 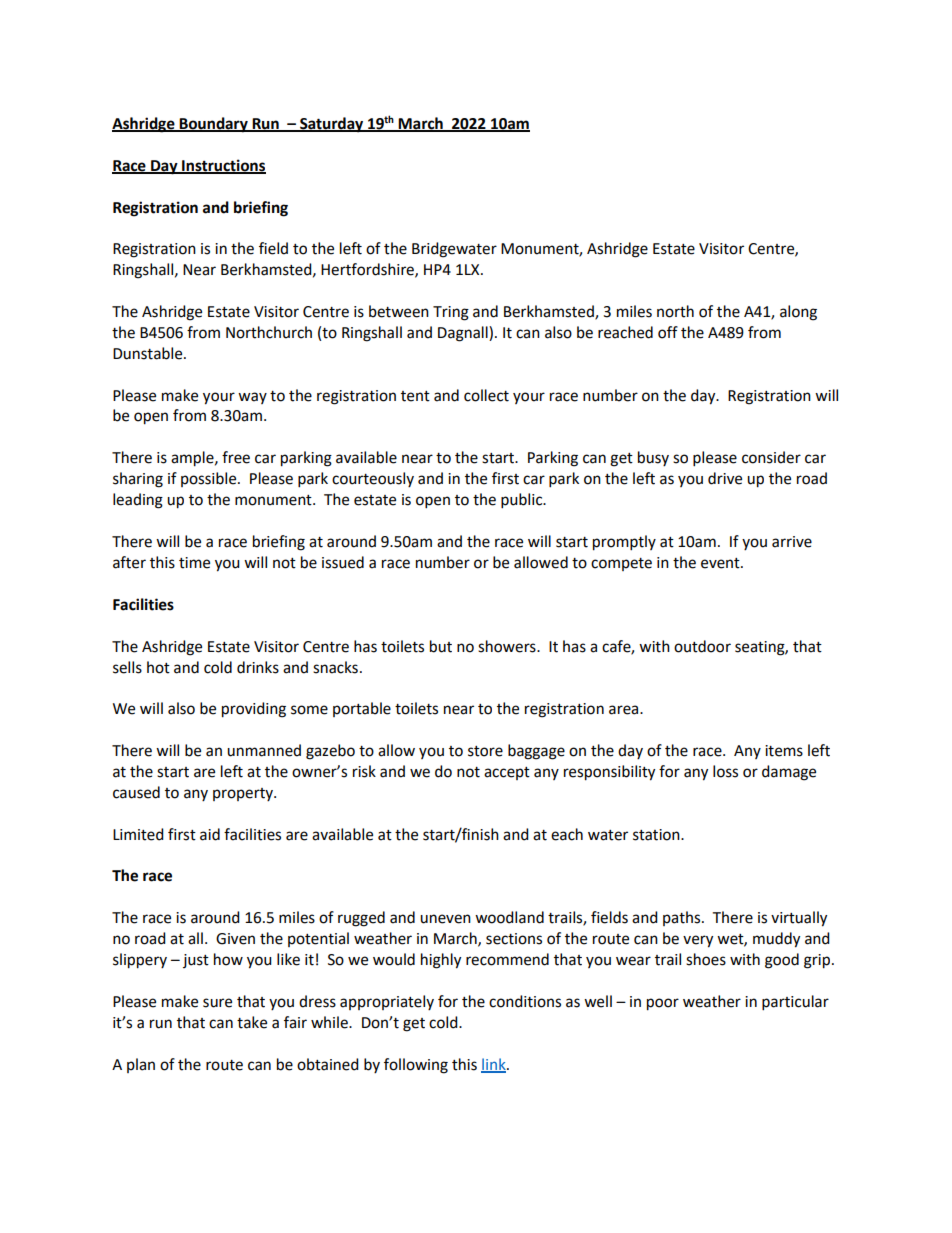 I want to click on take, so click(x=252, y=1022).
